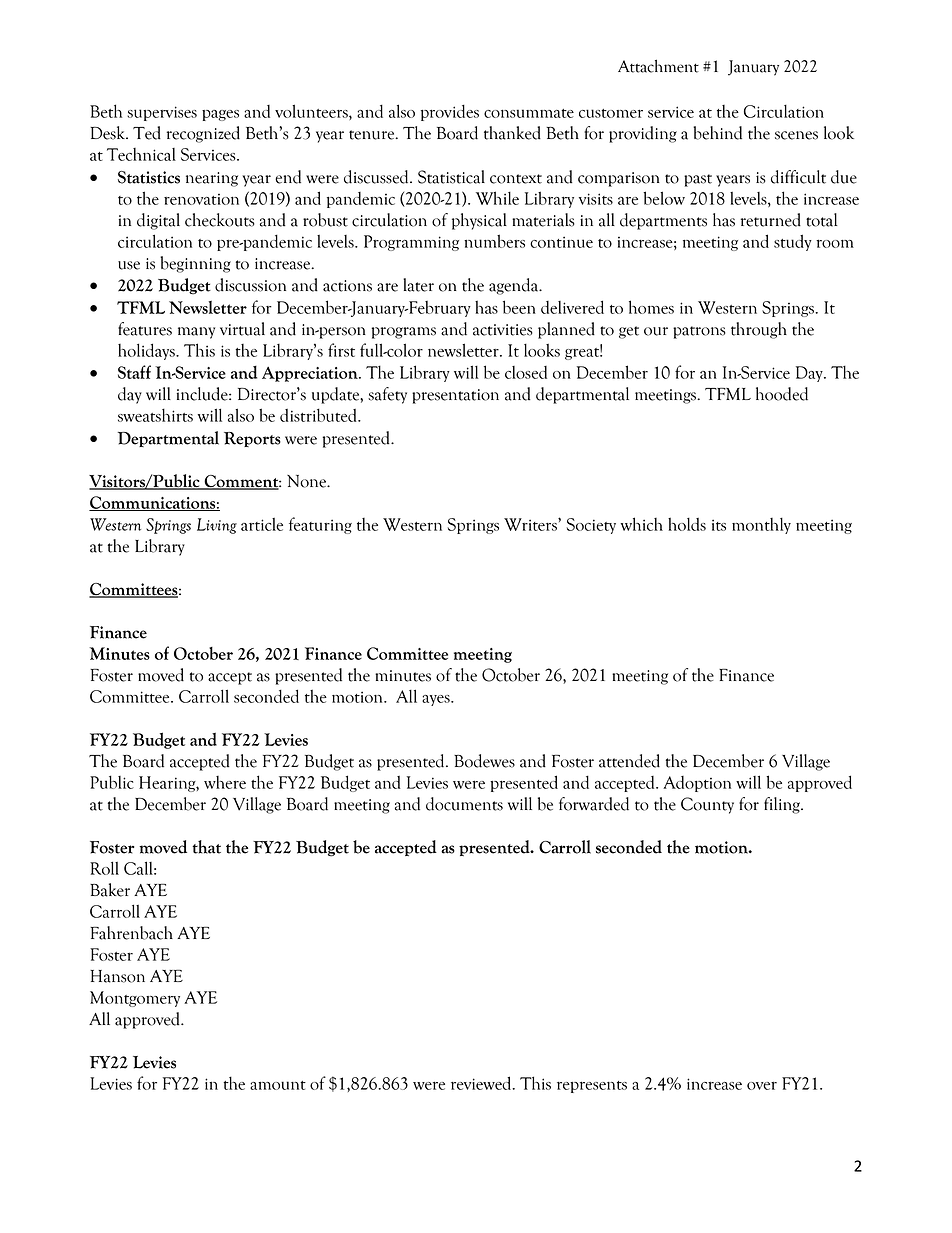  What do you see at coordinates (697, 784) in the screenshot?
I see `Adoption` at bounding box center [697, 784].
